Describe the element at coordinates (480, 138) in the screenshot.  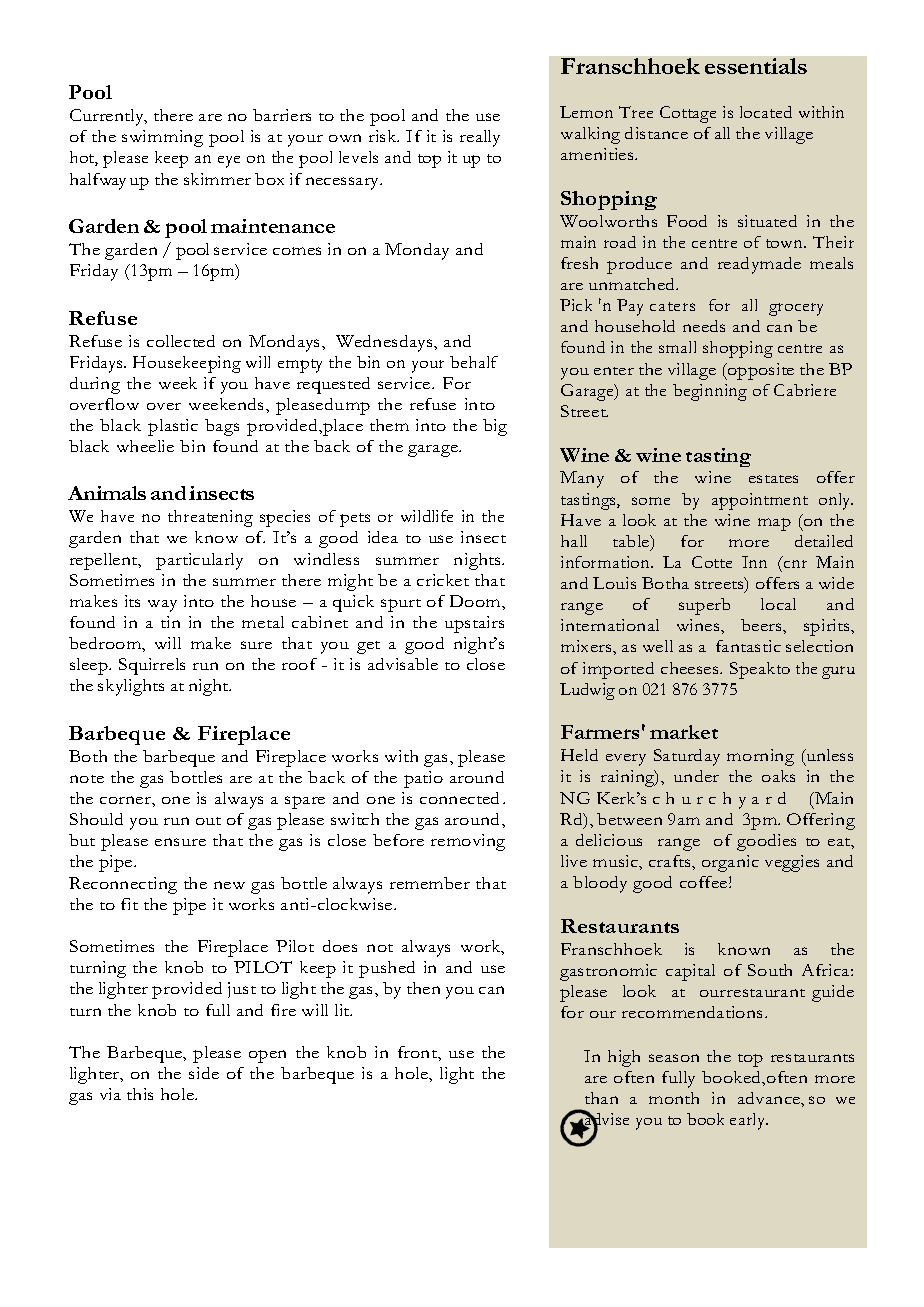
I see `really` at that location.
